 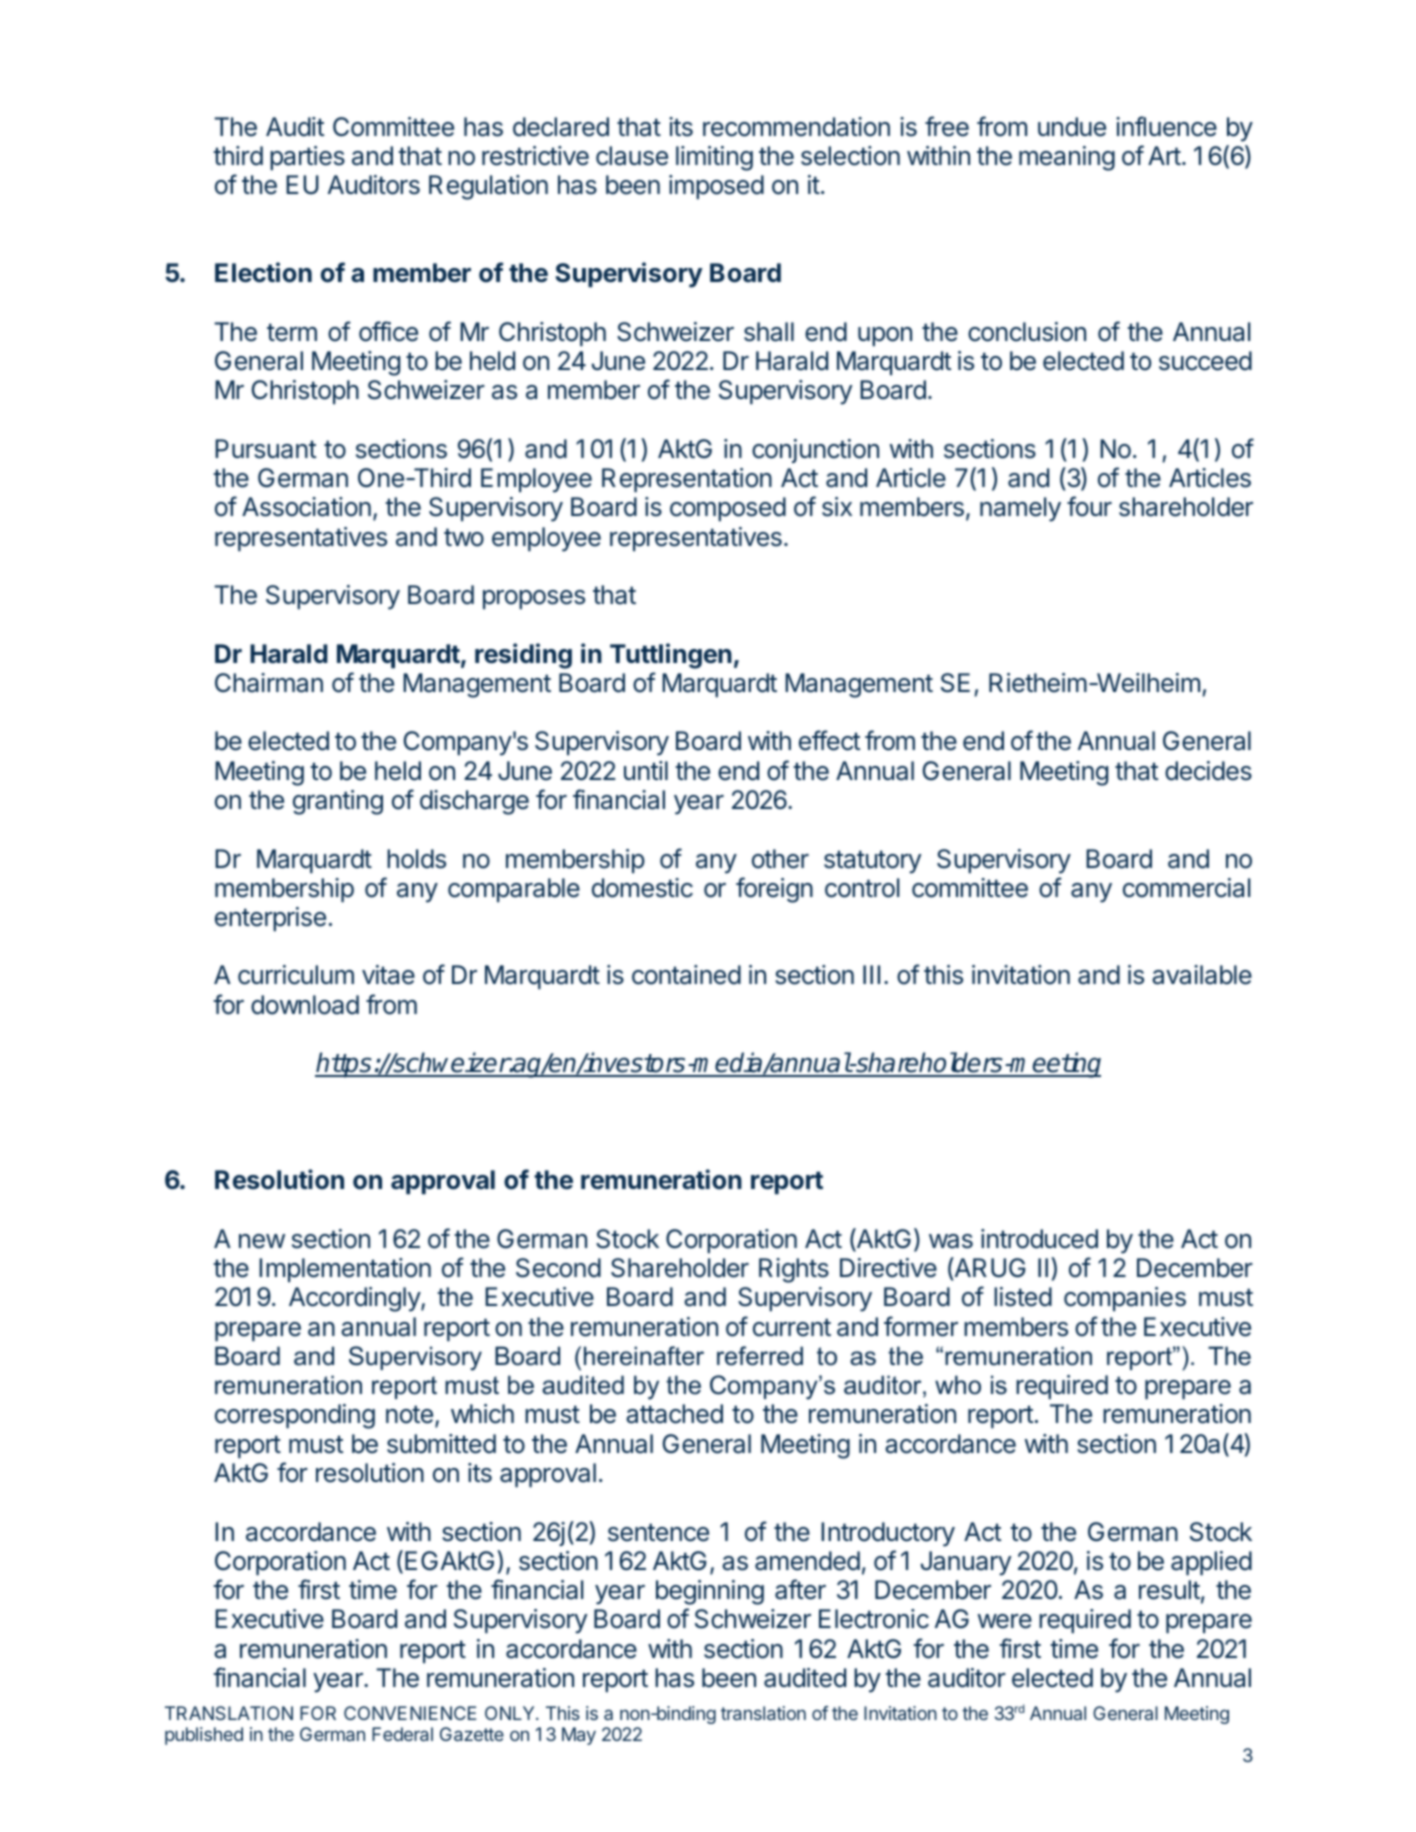 What do you see at coordinates (1067, 158) in the image?
I see `meaning` at bounding box center [1067, 158].
